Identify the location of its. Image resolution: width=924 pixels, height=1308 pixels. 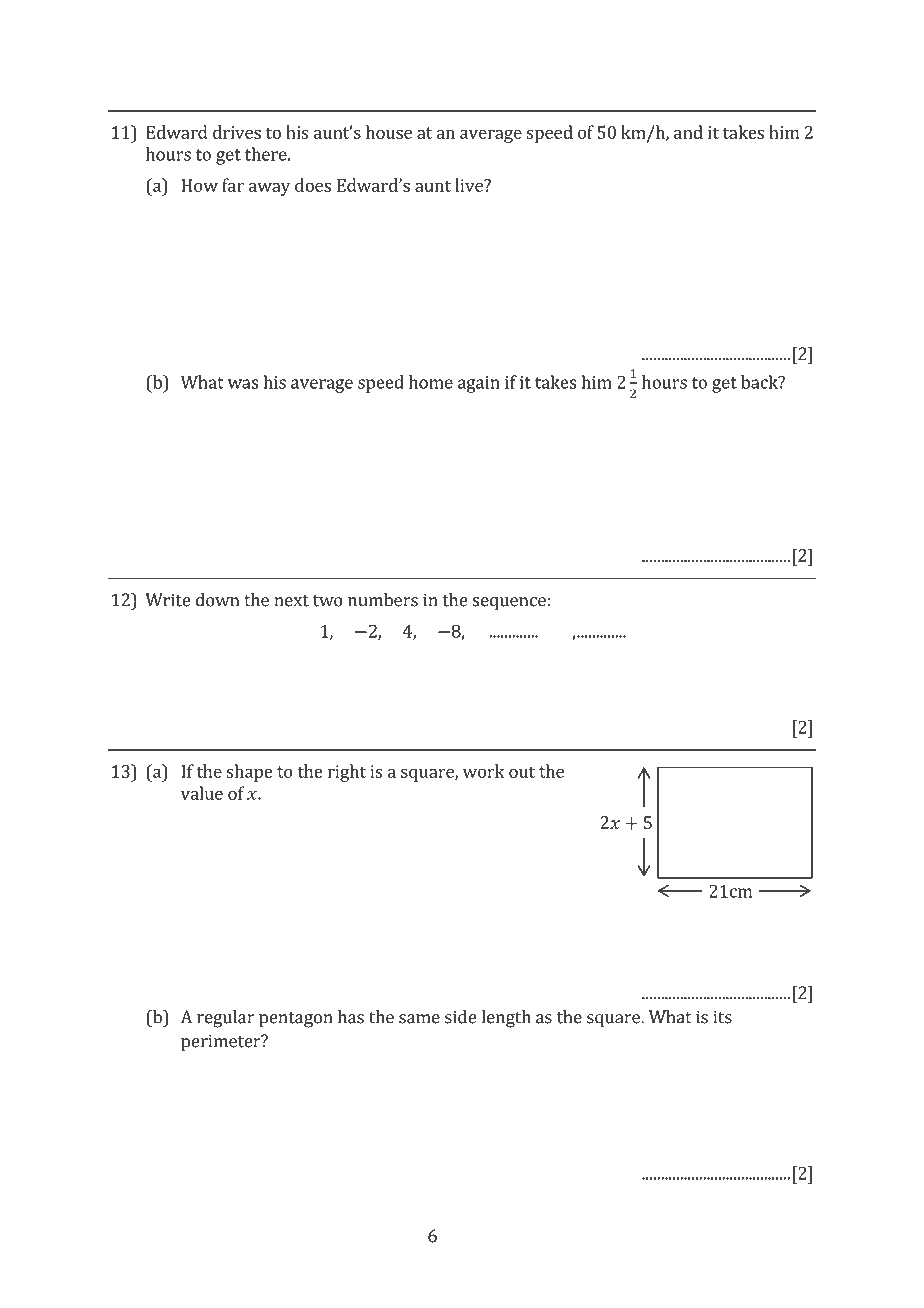
(722, 1017).
